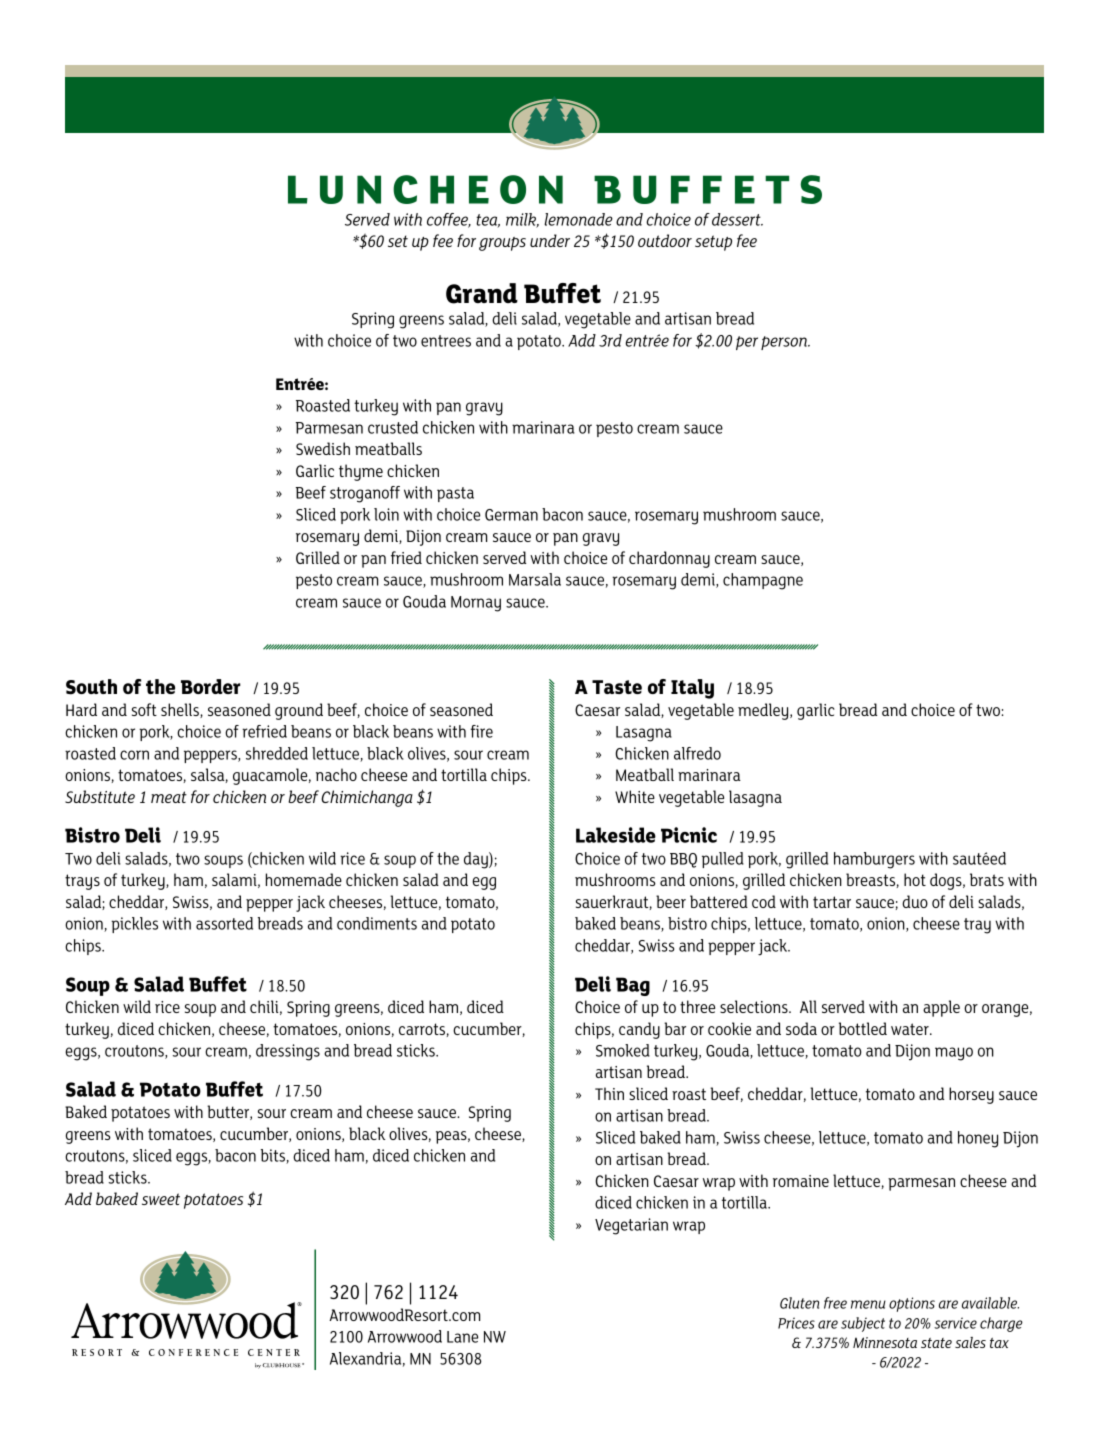 This screenshot has height=1435, width=1109. Describe the element at coordinates (633, 986) in the screenshot. I see `Bag` at that location.
